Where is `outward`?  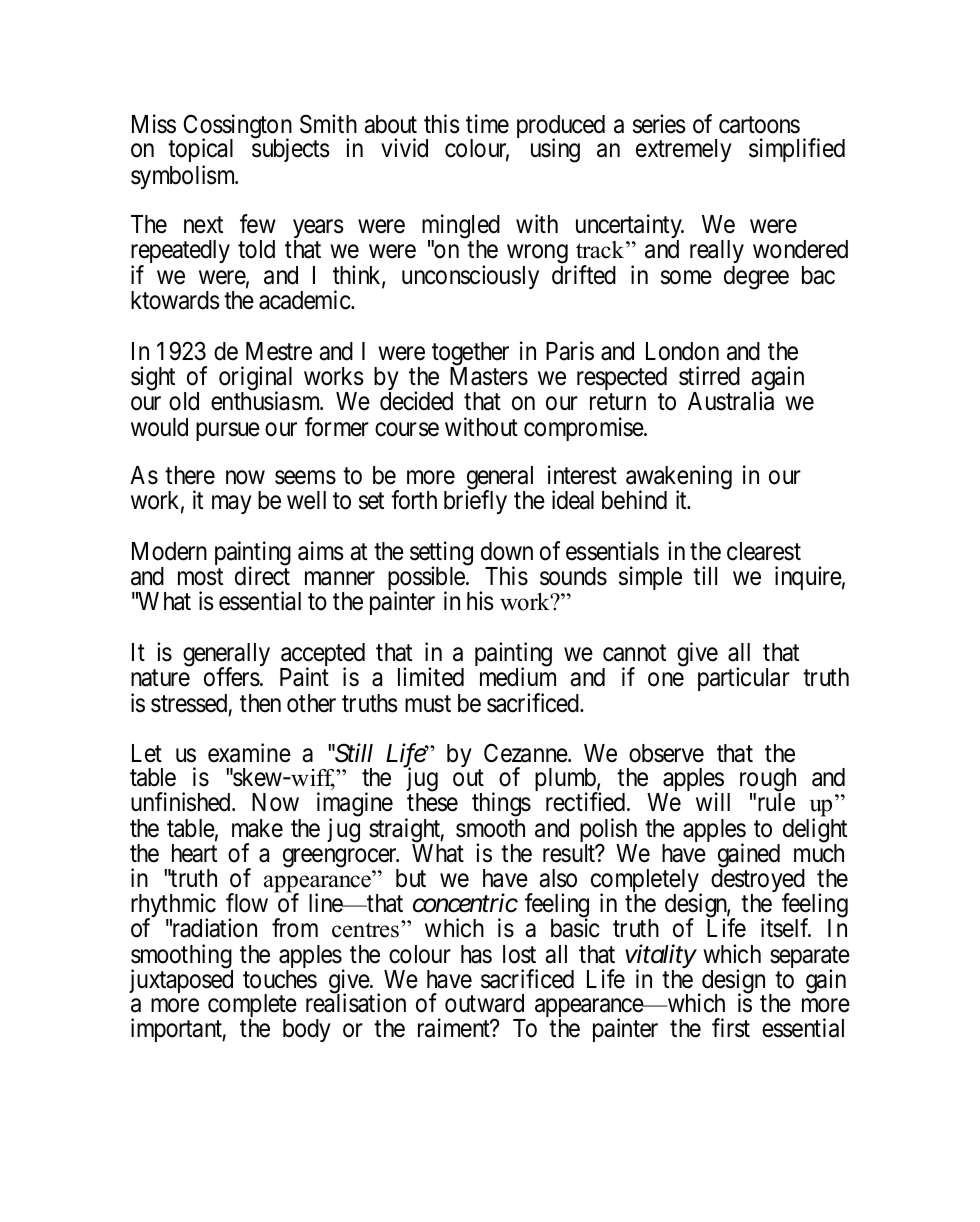 outward is located at coordinates (484, 1003).
